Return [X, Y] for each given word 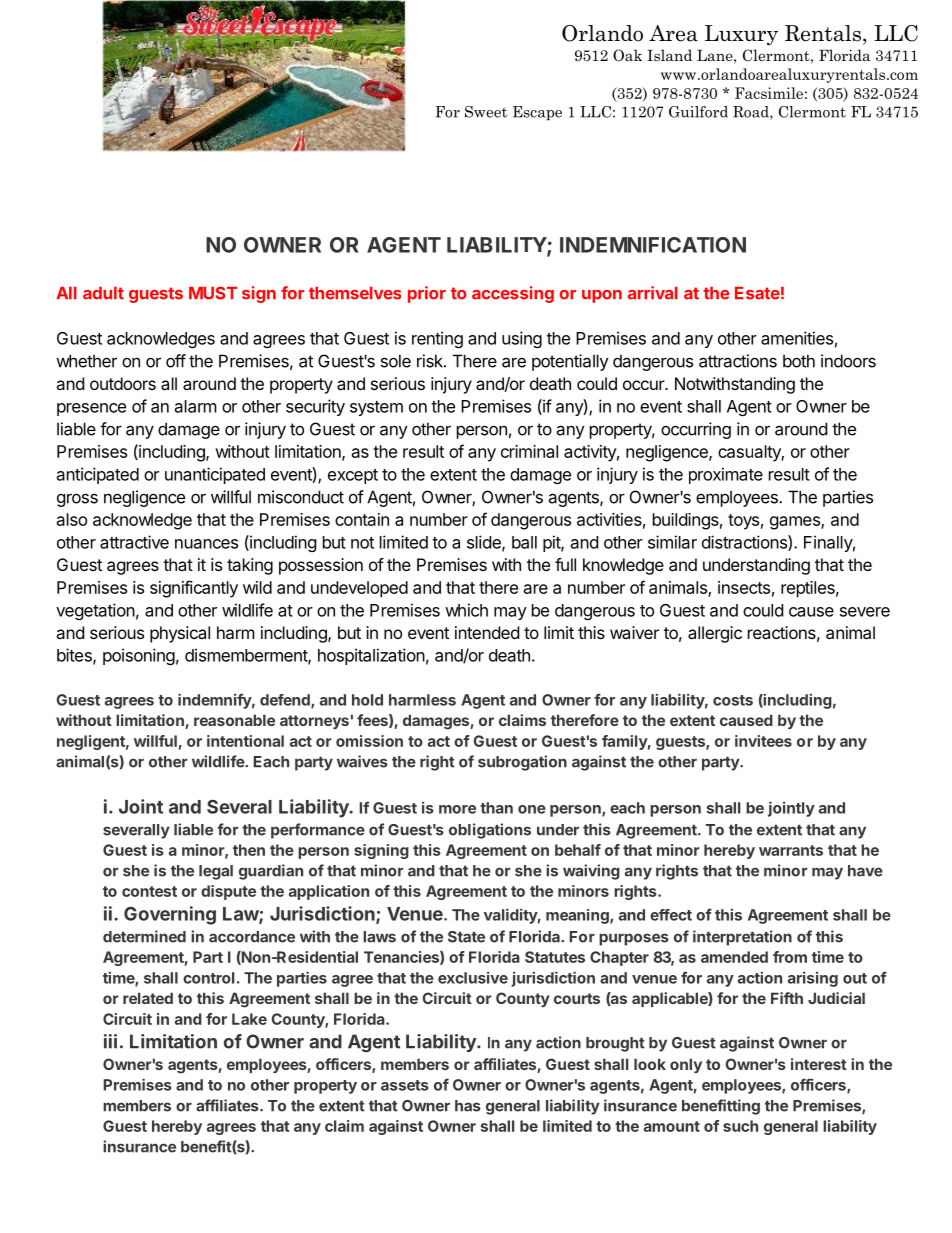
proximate [726, 475]
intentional [245, 741]
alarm [196, 406]
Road [752, 113]
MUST [213, 293]
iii [110, 1041]
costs [733, 700]
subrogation [522, 763]
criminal [529, 451]
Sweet [486, 112]
